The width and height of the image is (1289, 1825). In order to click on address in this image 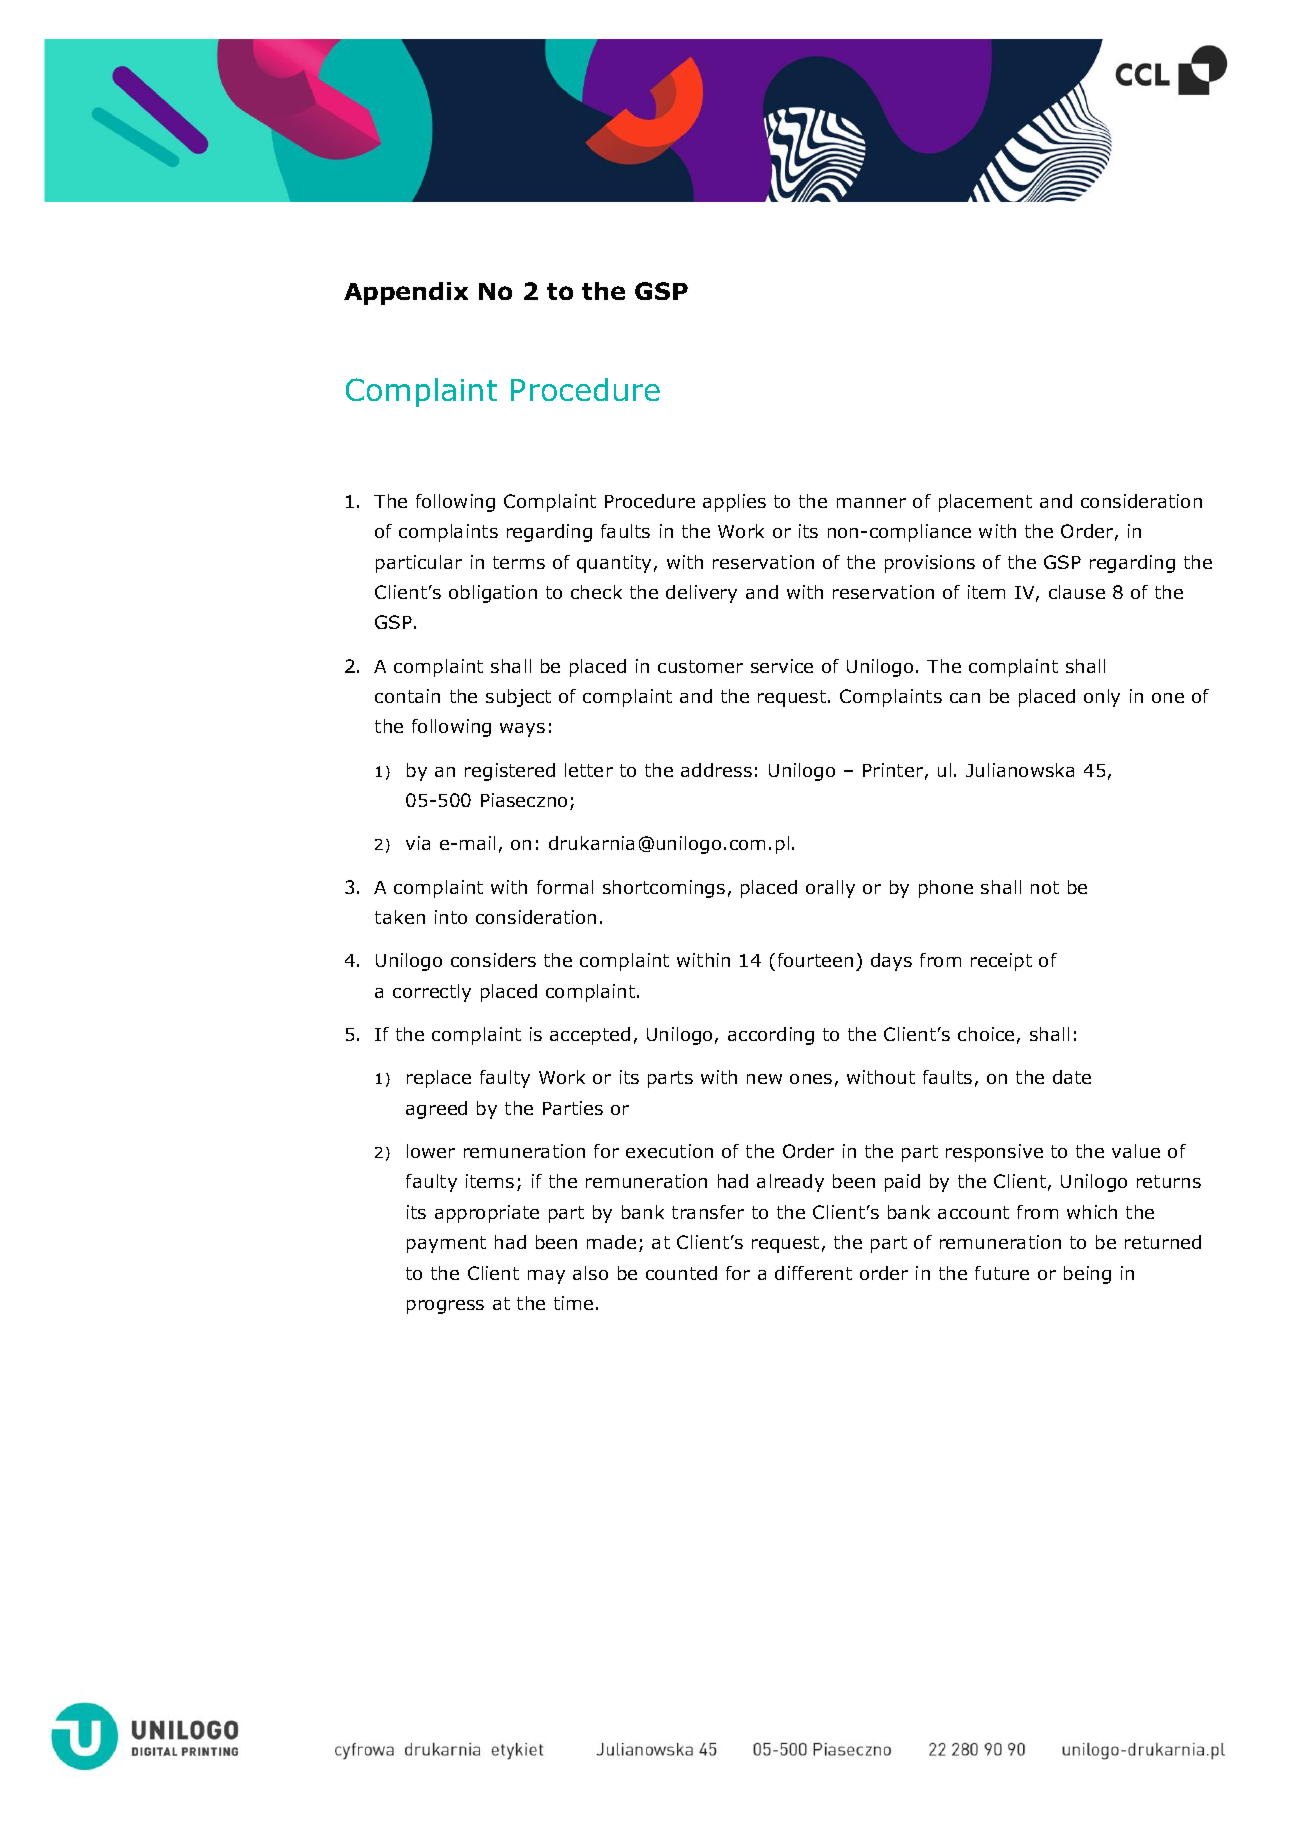, I will do `click(716, 770)`.
